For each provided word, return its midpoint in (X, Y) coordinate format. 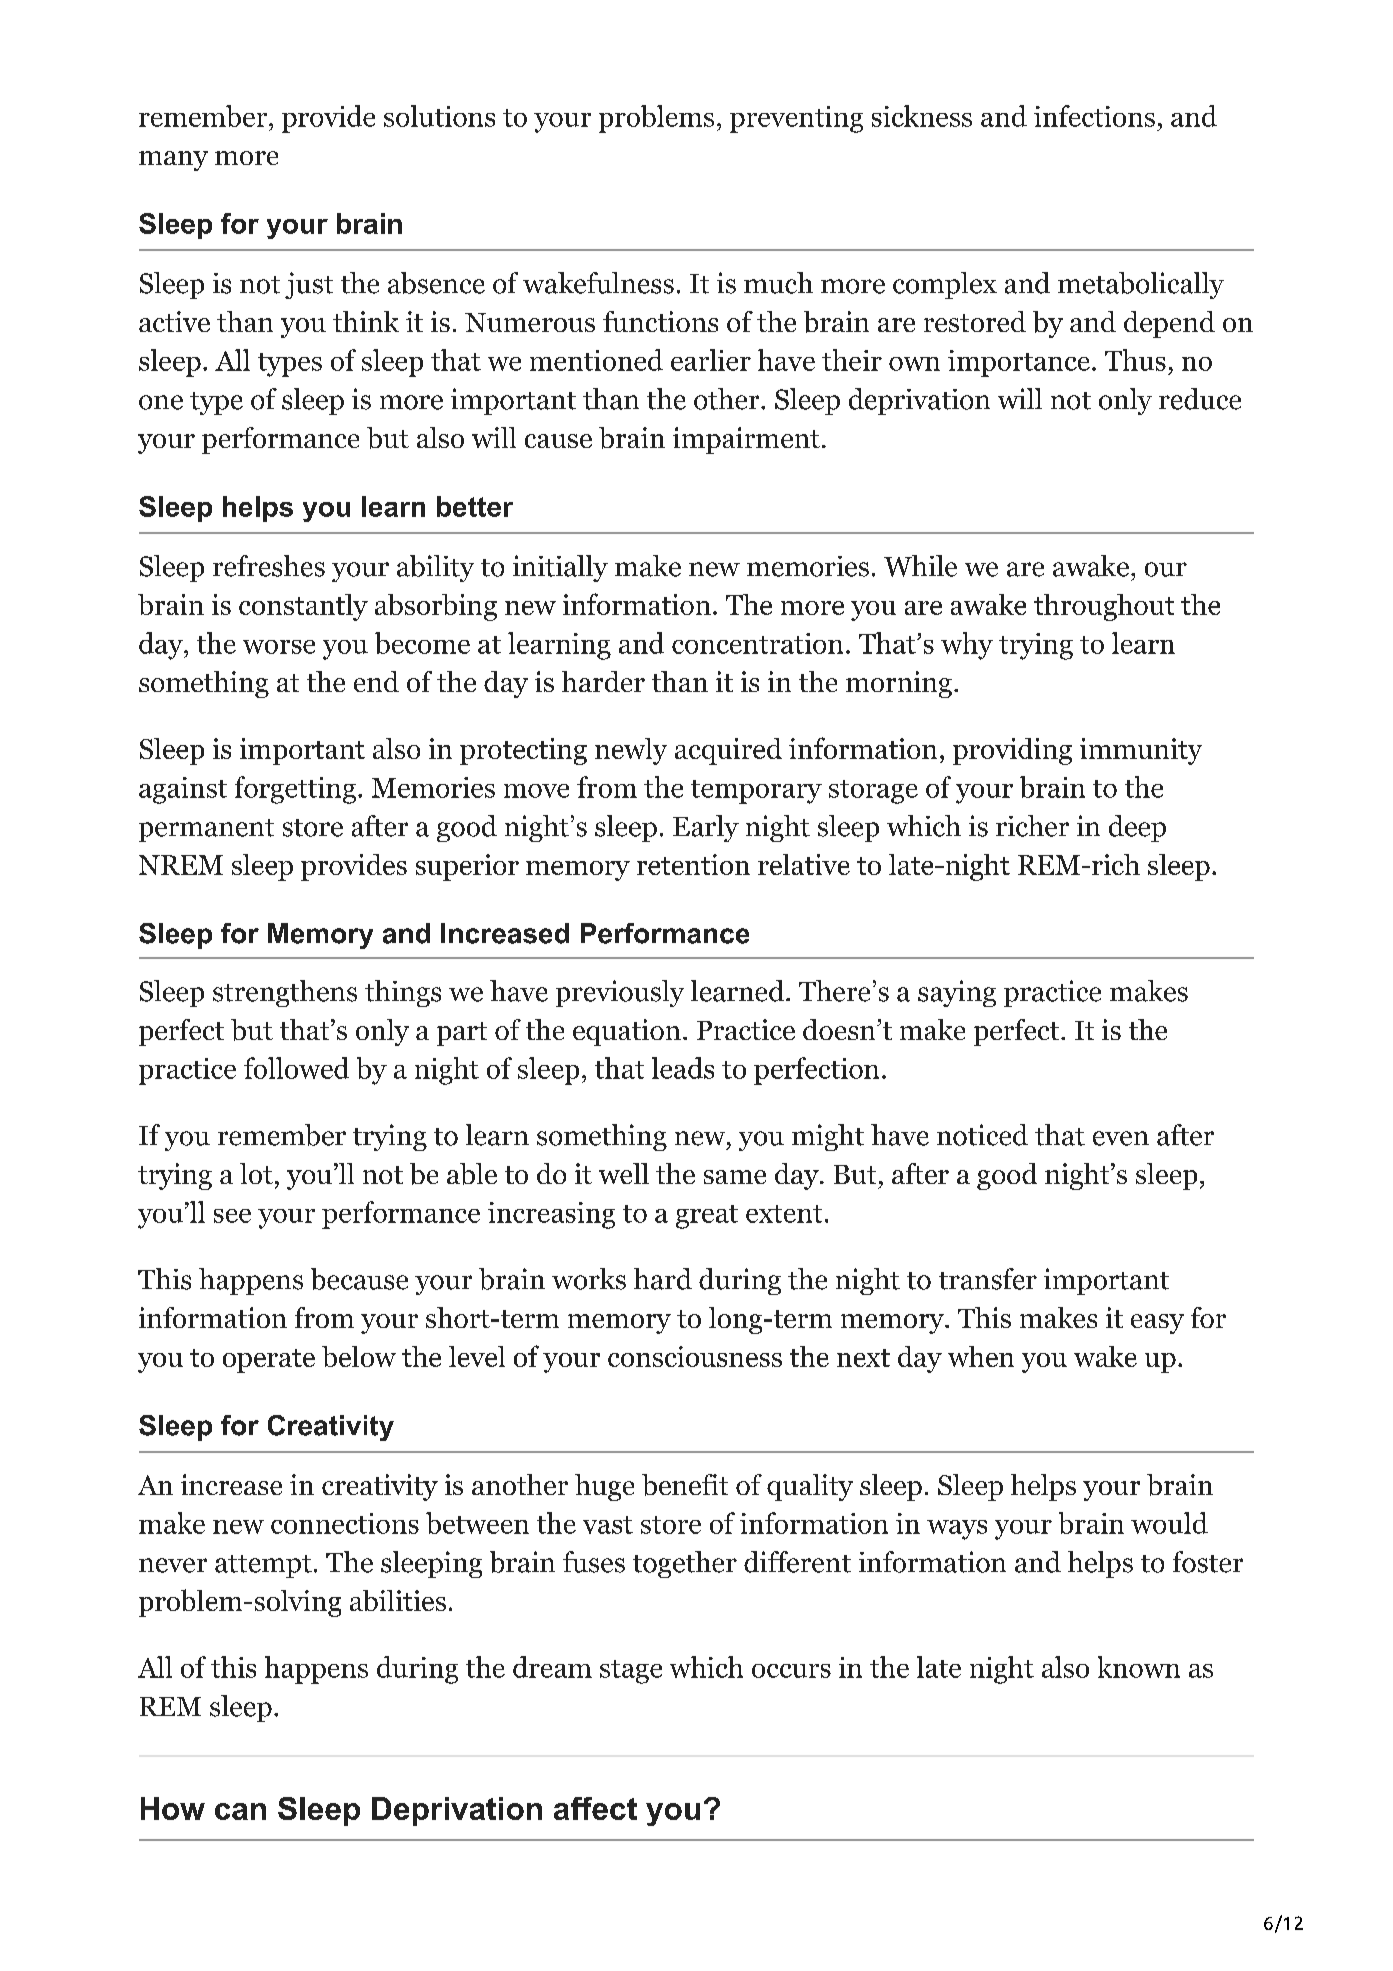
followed (296, 1068)
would (1169, 1523)
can (240, 1811)
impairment (746, 440)
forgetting (295, 790)
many (173, 161)
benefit (685, 1485)
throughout (1104, 607)
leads (683, 1068)
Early (706, 828)
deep (1137, 828)
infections (1094, 116)
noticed (982, 1135)
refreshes (269, 566)
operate (269, 1361)
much (778, 283)
